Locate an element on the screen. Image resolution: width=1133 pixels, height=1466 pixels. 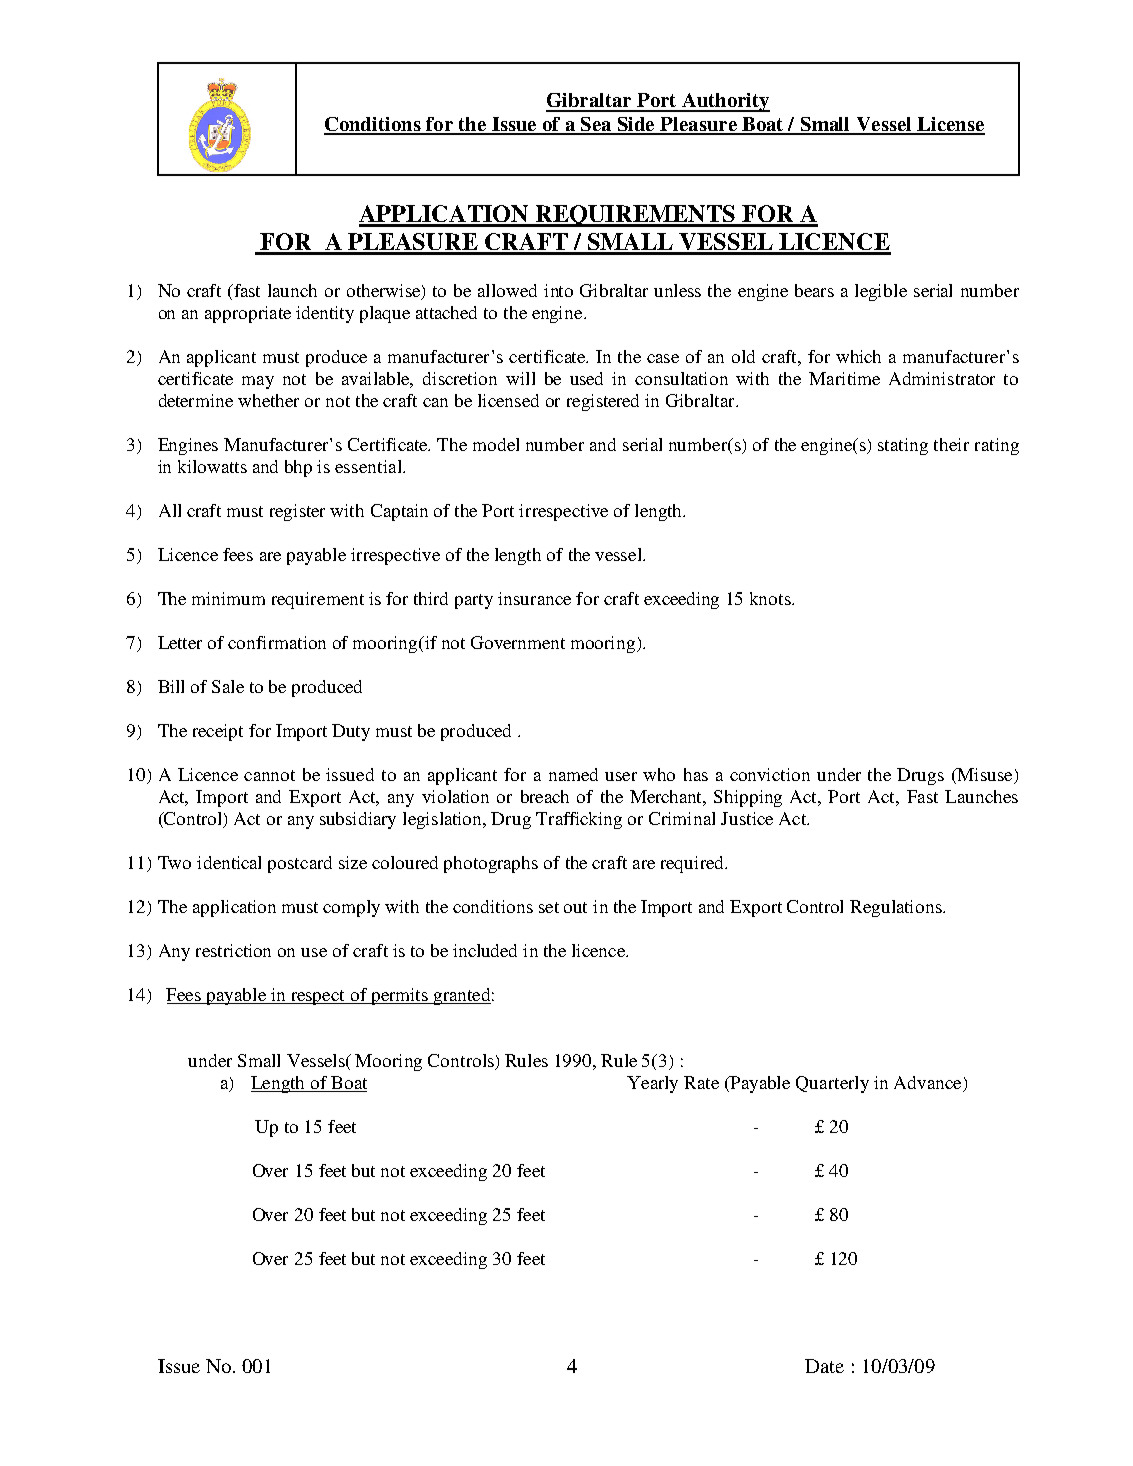
named is located at coordinates (573, 774).
